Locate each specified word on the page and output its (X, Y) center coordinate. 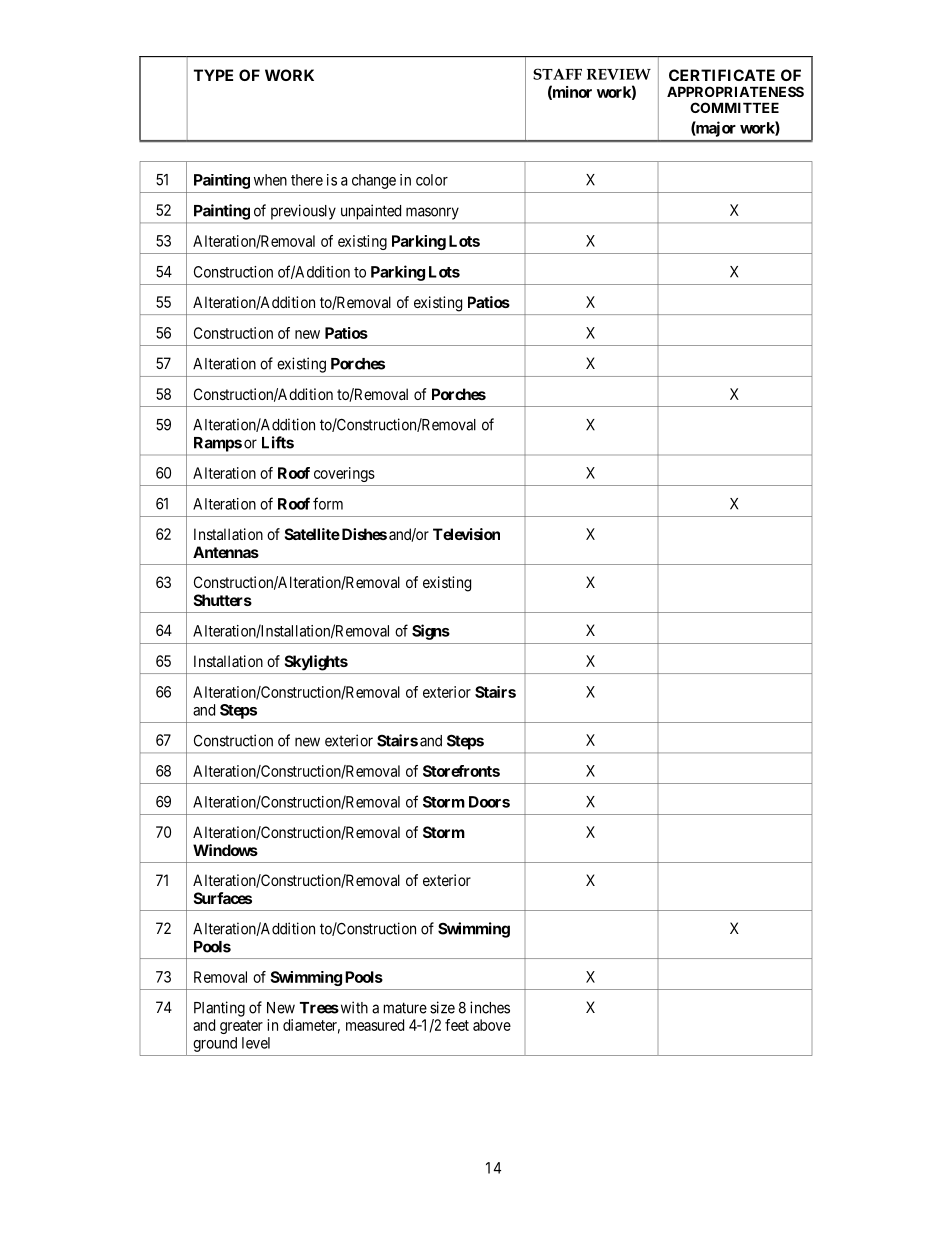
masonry (432, 213)
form (328, 503)
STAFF (557, 74)
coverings (344, 474)
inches (490, 1007)
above (492, 1025)
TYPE (213, 75)
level (256, 1043)
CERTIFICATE (722, 75)
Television (466, 534)
